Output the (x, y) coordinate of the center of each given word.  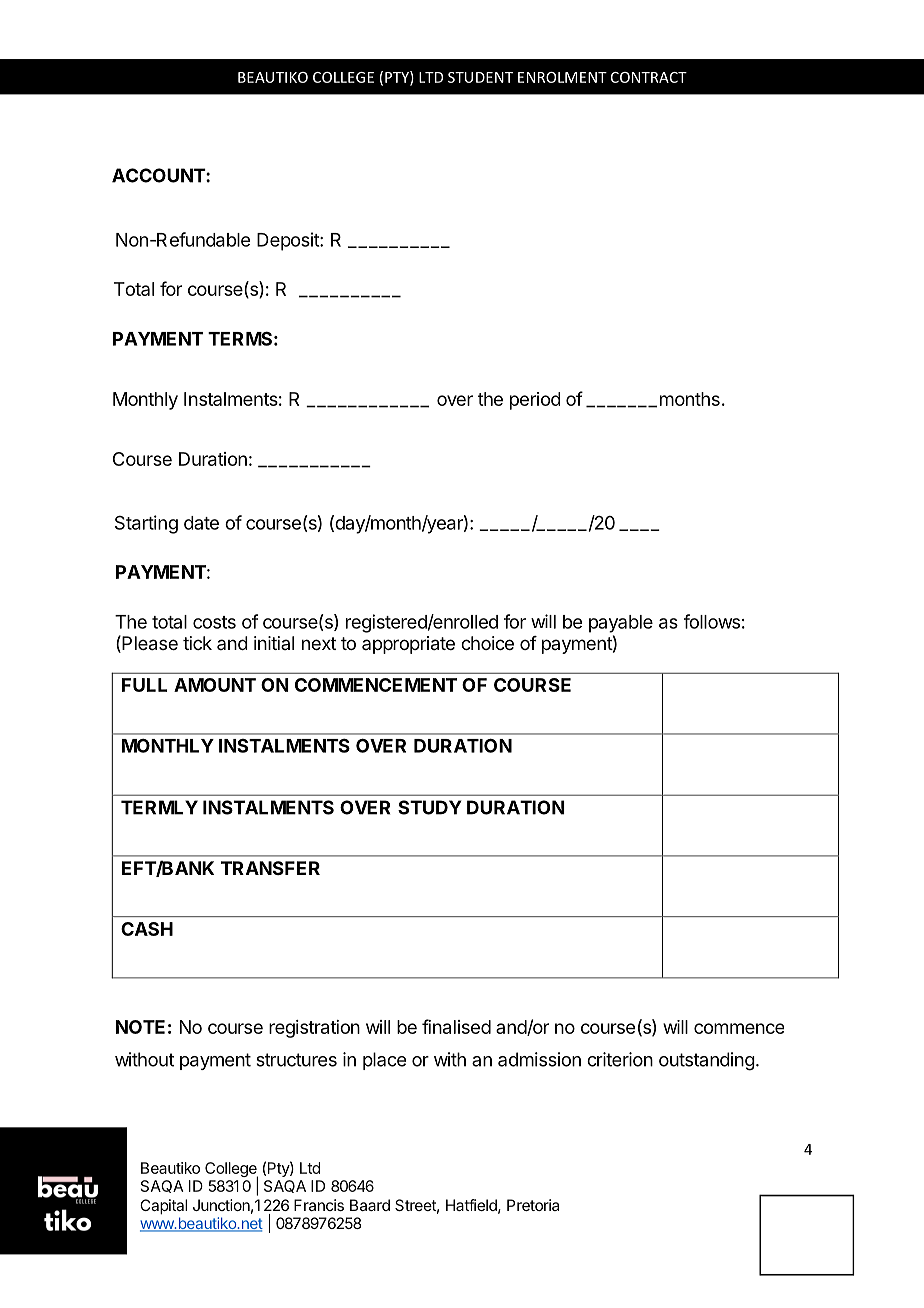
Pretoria (533, 1205)
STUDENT (480, 77)
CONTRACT (649, 77)
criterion (620, 1059)
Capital (163, 1207)
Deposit (289, 241)
